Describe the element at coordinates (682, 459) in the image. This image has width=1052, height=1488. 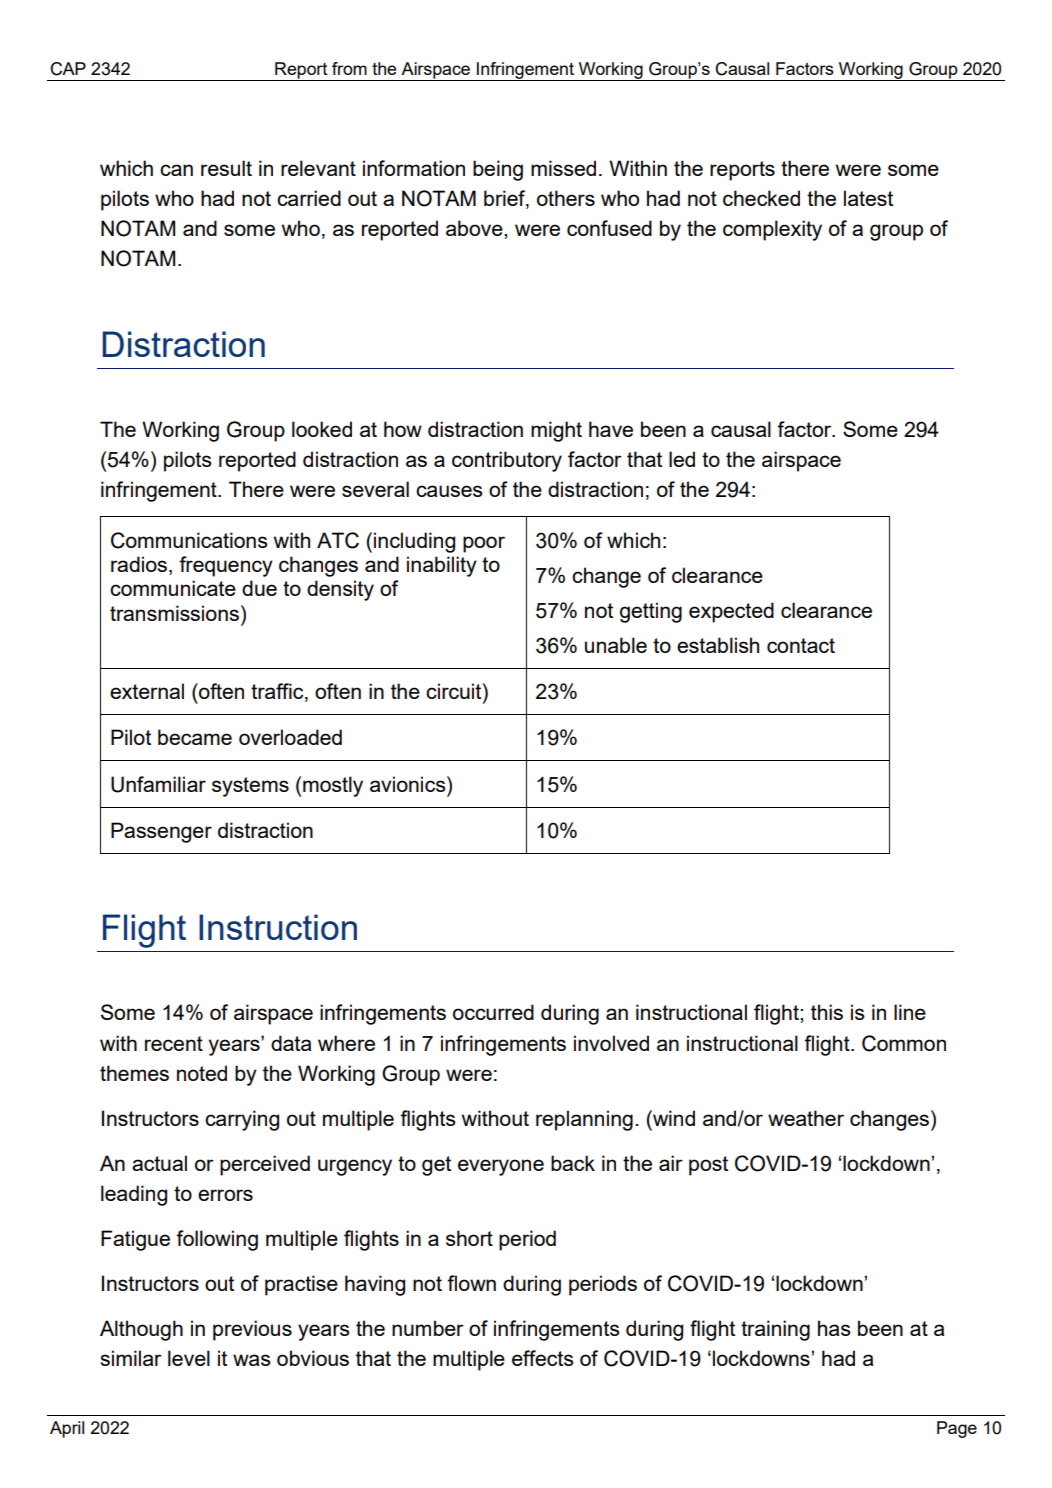
I see `led` at that location.
